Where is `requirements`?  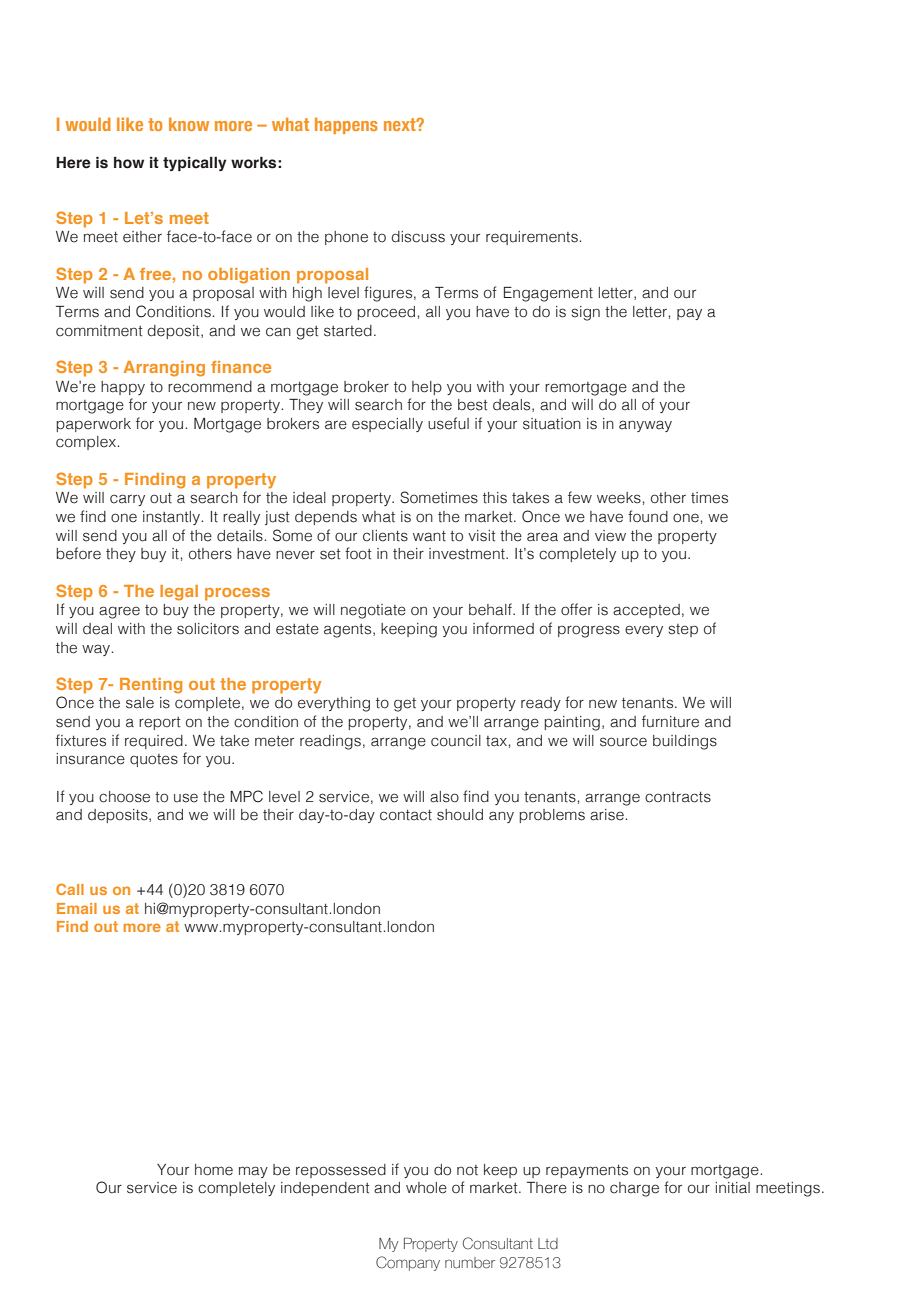
requirements is located at coordinates (532, 238).
